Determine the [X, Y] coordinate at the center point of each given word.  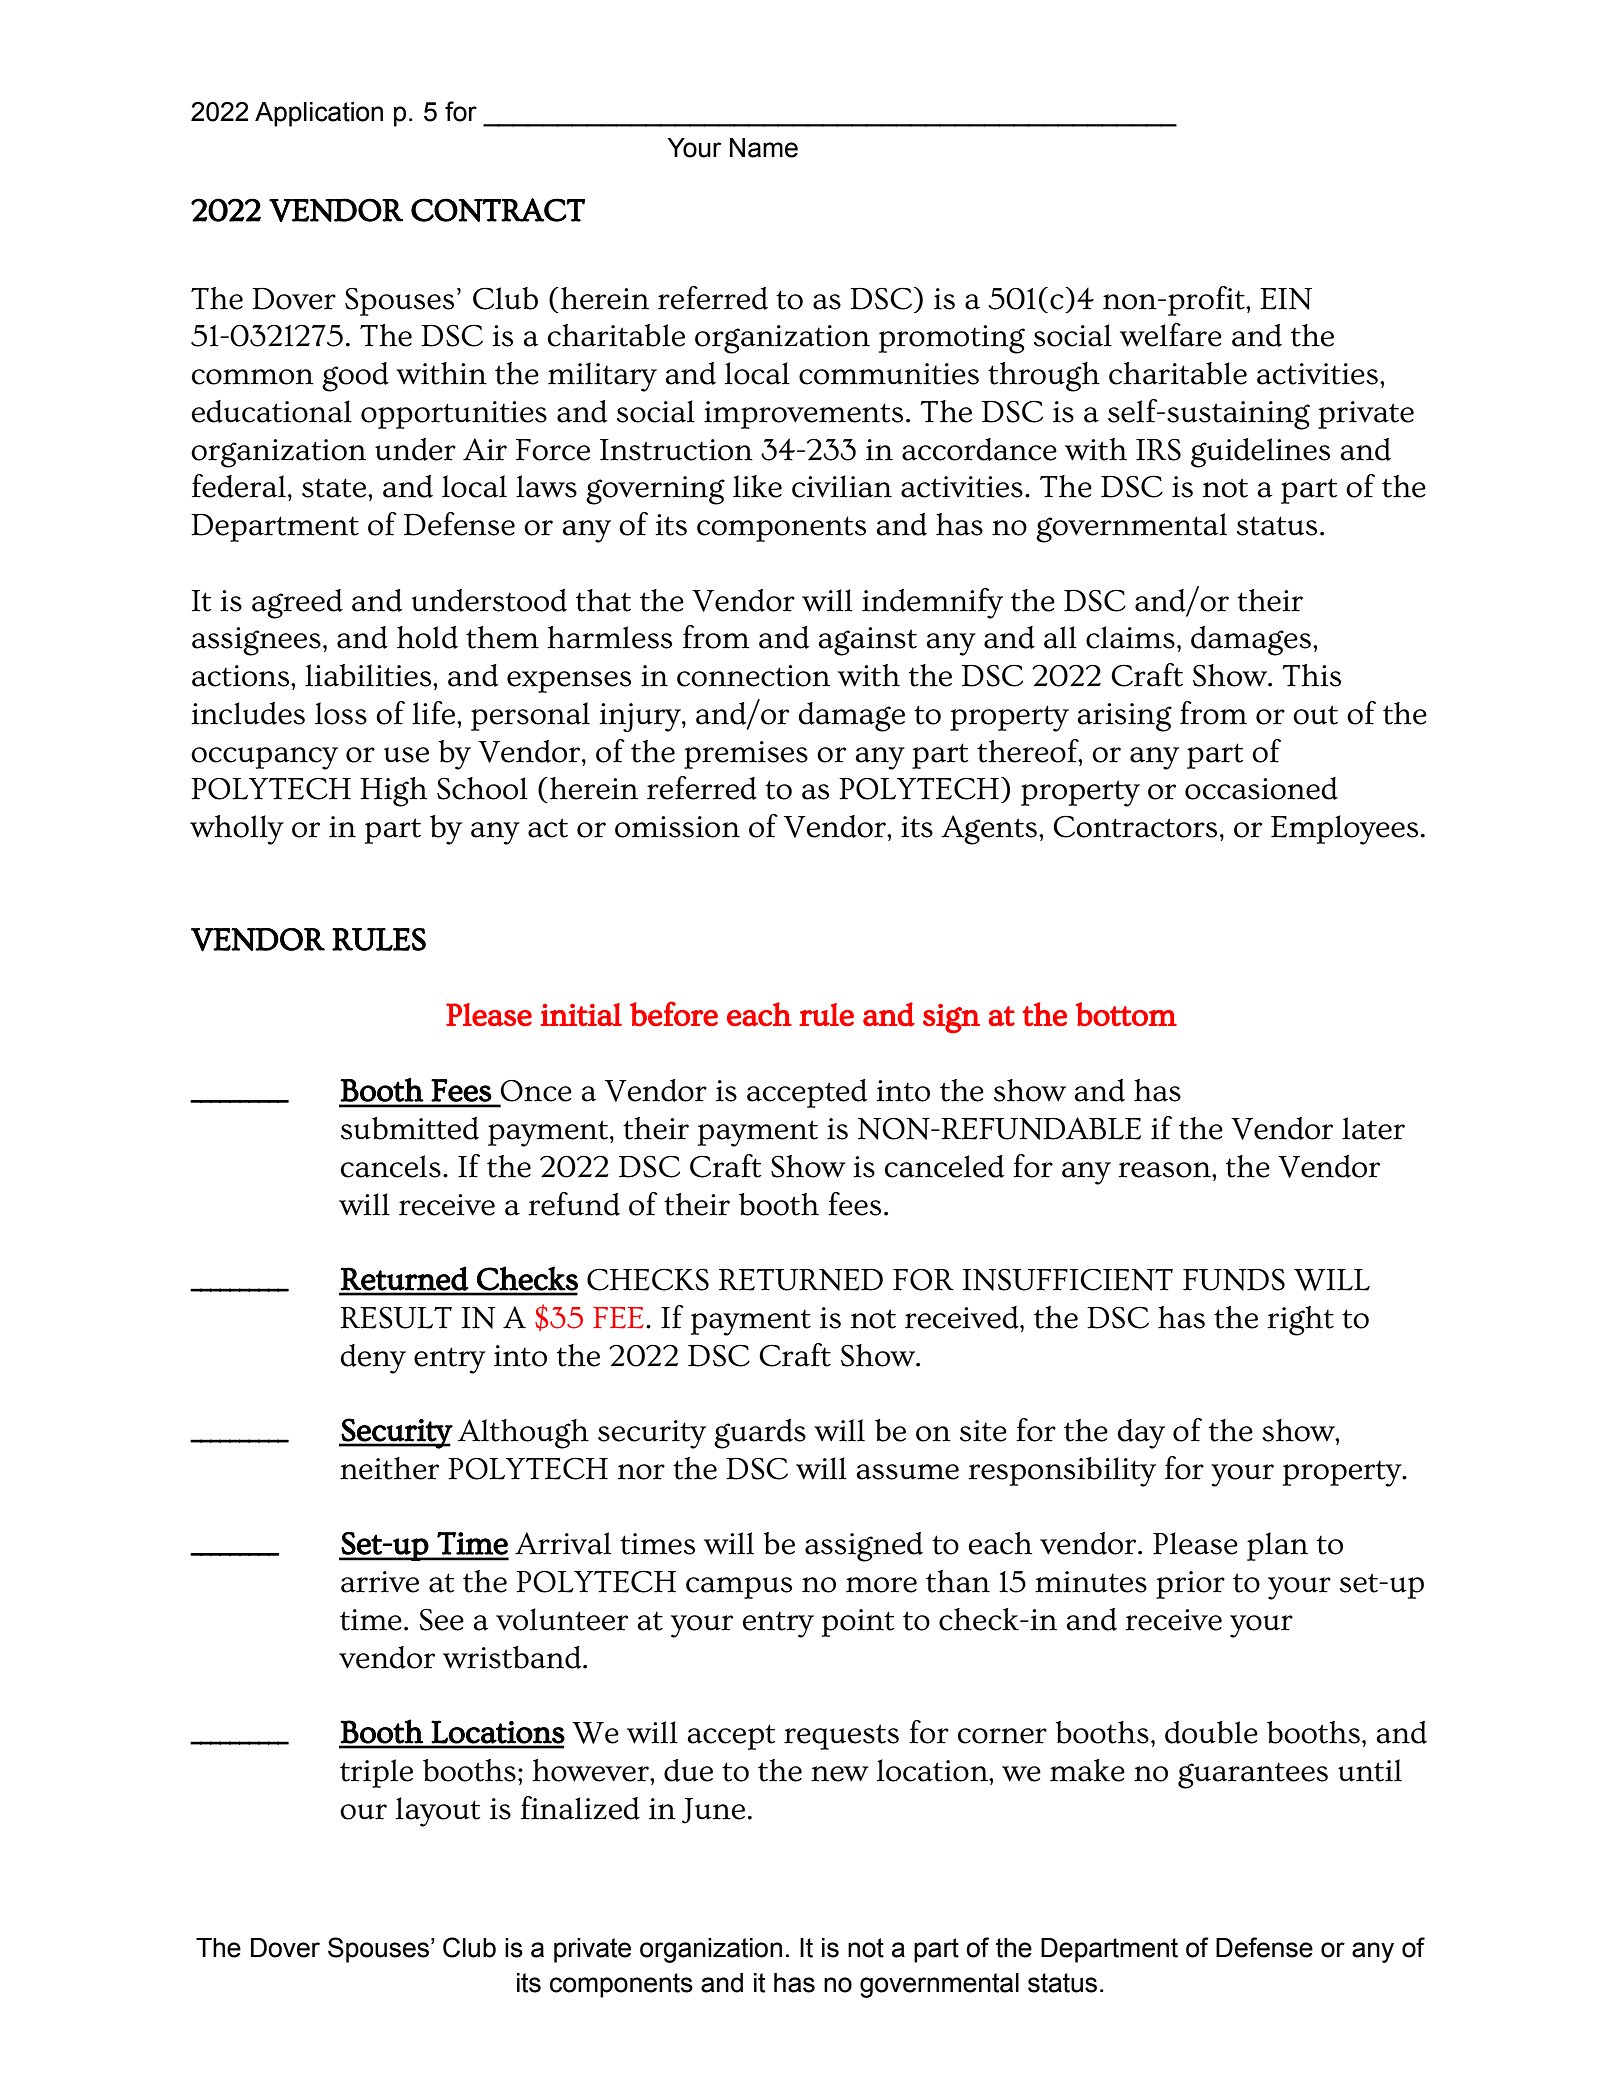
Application [319, 114]
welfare [1171, 335]
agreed [297, 604]
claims [1130, 637]
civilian [842, 486]
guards [760, 1434]
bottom [1126, 1014]
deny [373, 1359]
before [674, 1013]
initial [581, 1014]
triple [376, 1773]
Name [764, 148]
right [1300, 1321]
